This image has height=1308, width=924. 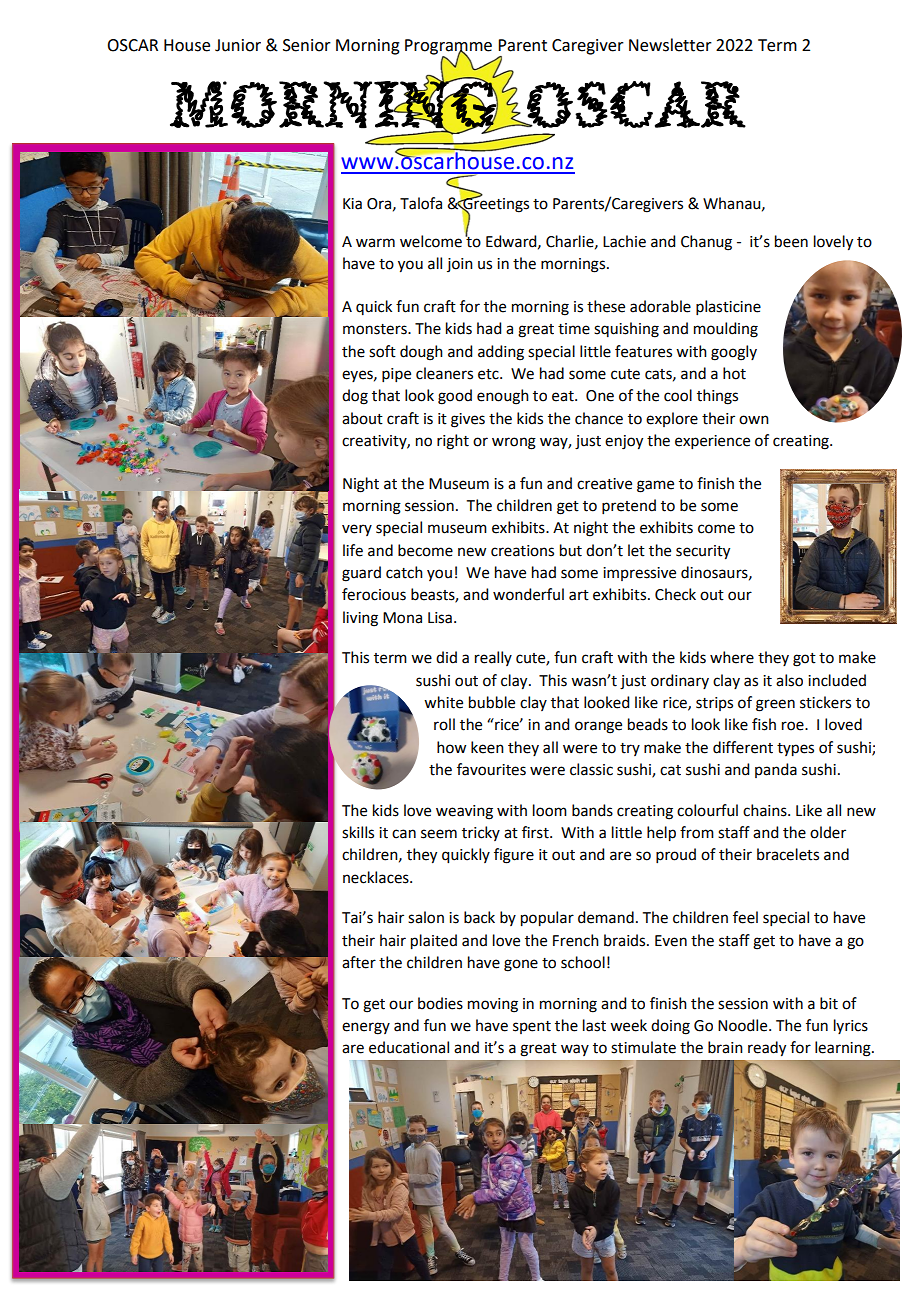 I want to click on Programme, so click(x=448, y=48).
